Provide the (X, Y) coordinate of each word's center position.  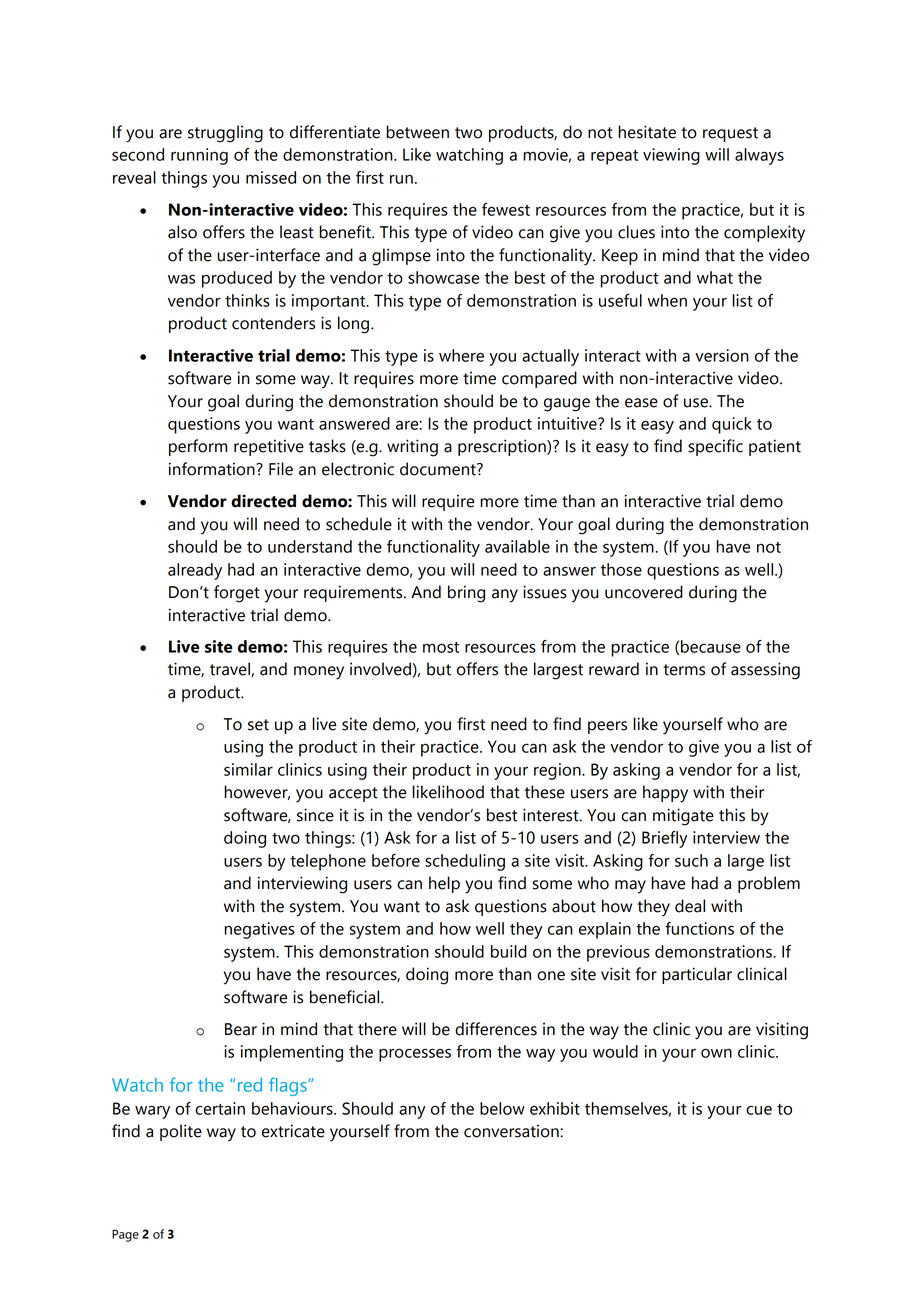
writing (412, 448)
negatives (259, 930)
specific (715, 447)
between (417, 132)
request (730, 134)
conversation (512, 1131)
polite (181, 1132)
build (509, 951)
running (199, 156)
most (441, 647)
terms (684, 670)
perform (198, 447)
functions (699, 928)
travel (231, 669)
